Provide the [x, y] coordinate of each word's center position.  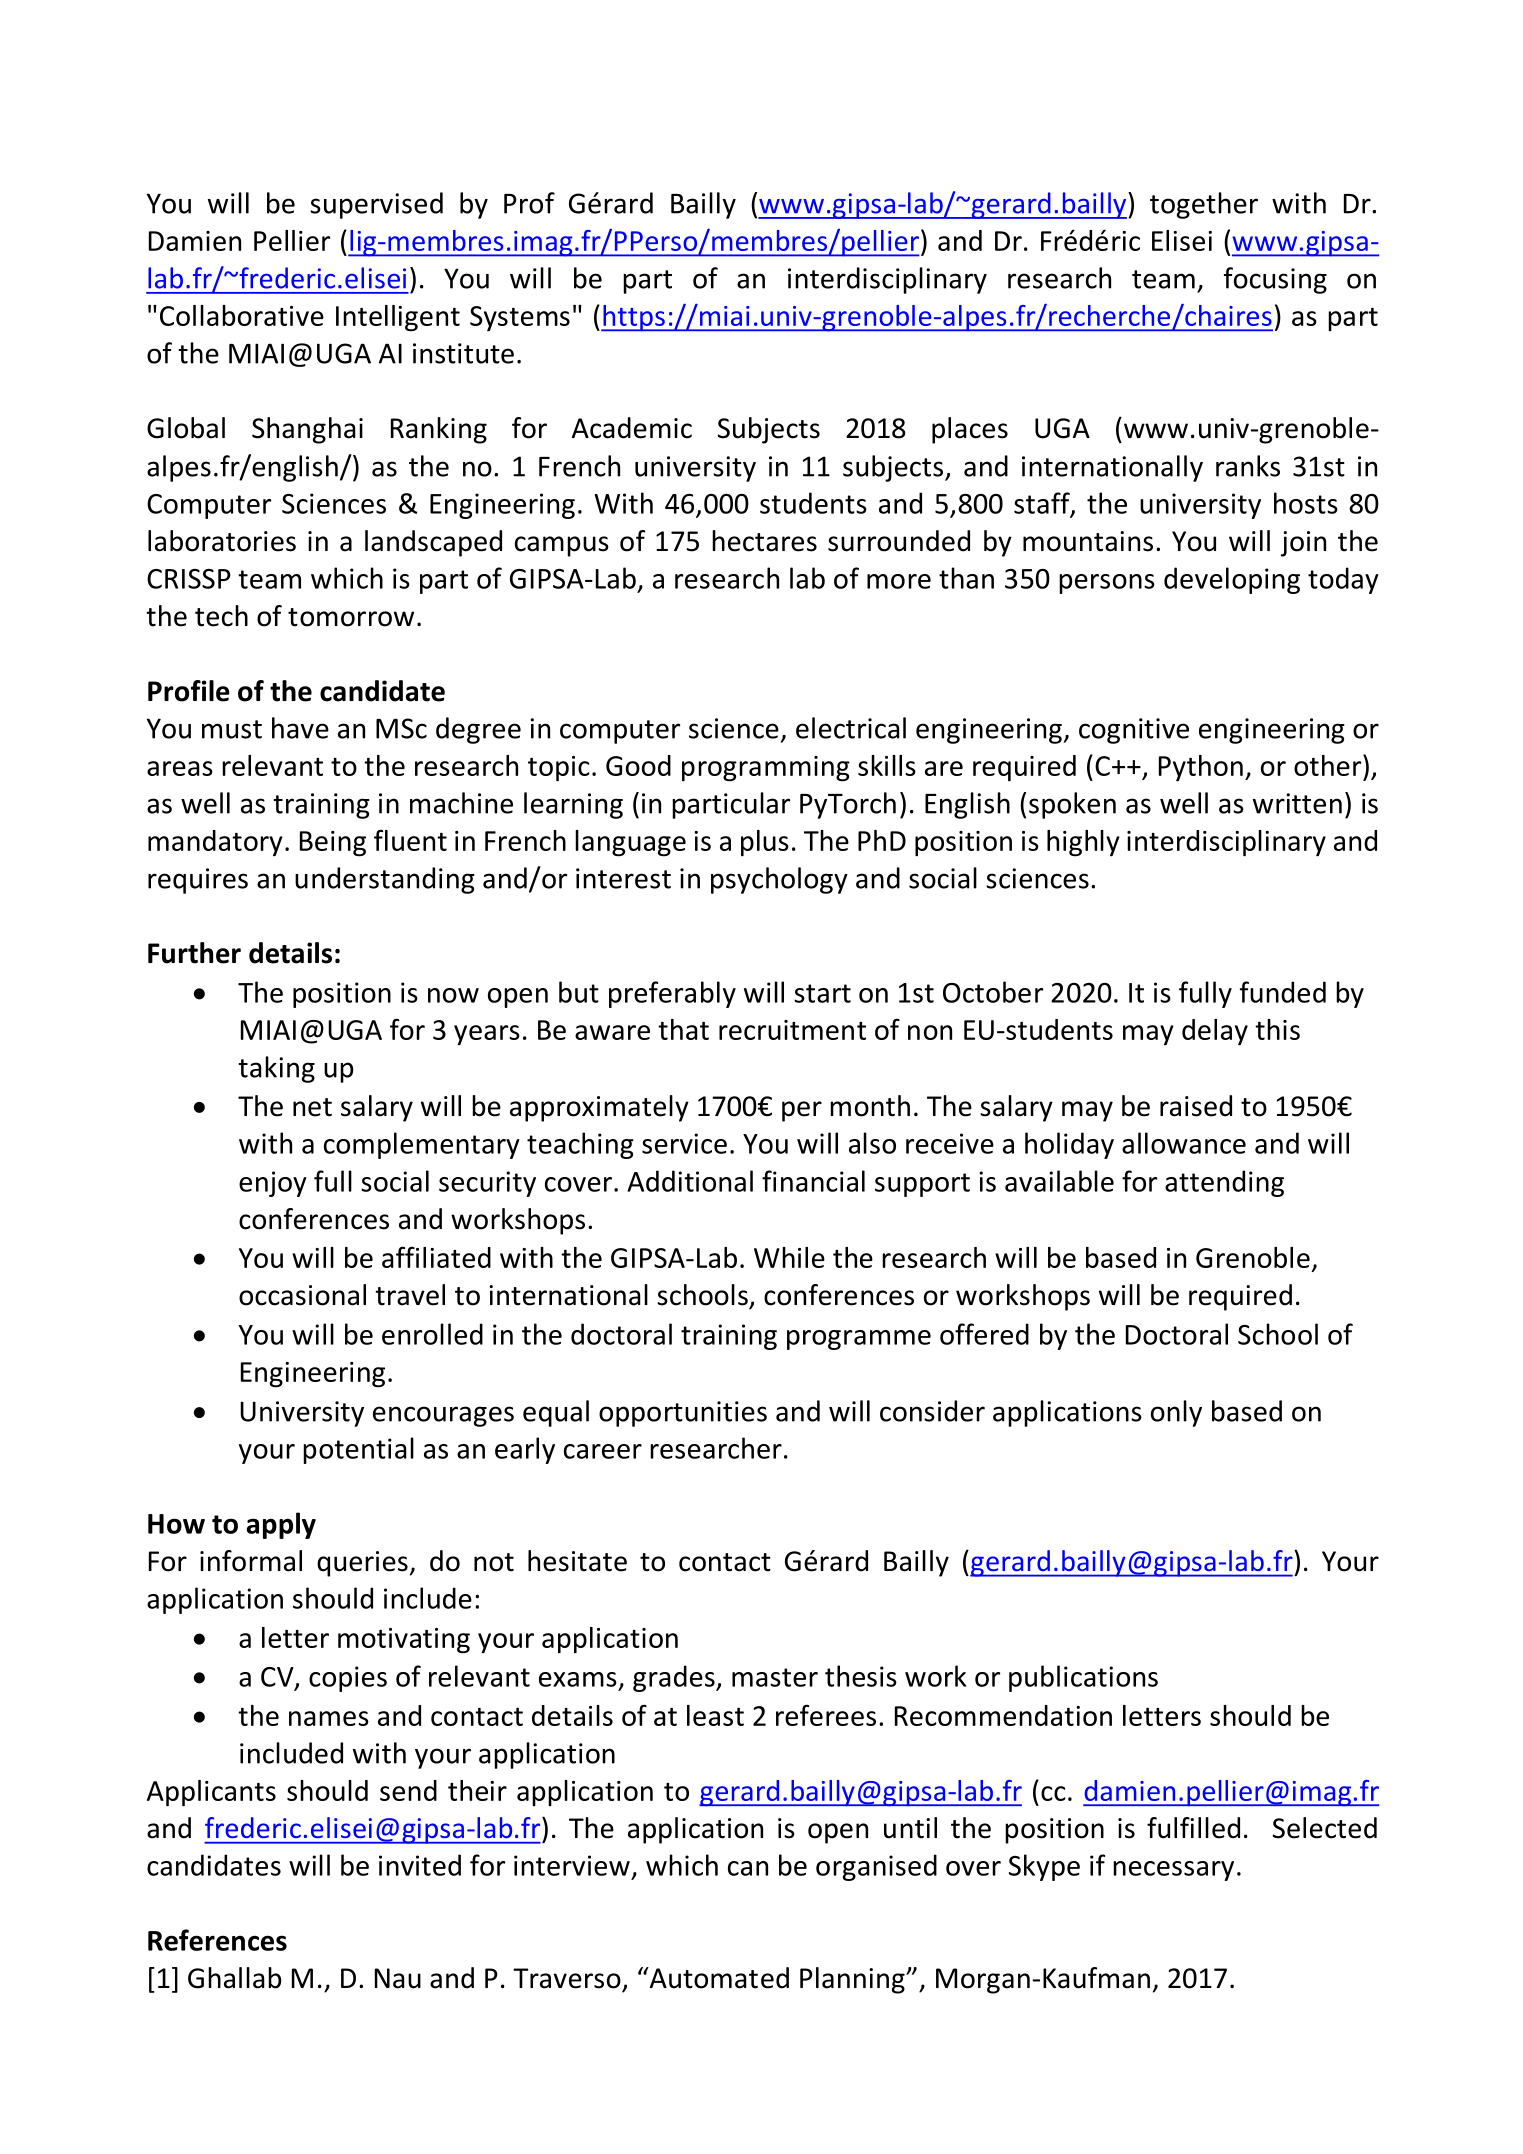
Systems [520, 318]
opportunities [683, 1414]
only [1176, 1413]
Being [333, 844]
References [217, 1940]
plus [765, 843]
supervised [376, 205]
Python [1201, 768]
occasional [302, 1295]
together [1204, 205]
